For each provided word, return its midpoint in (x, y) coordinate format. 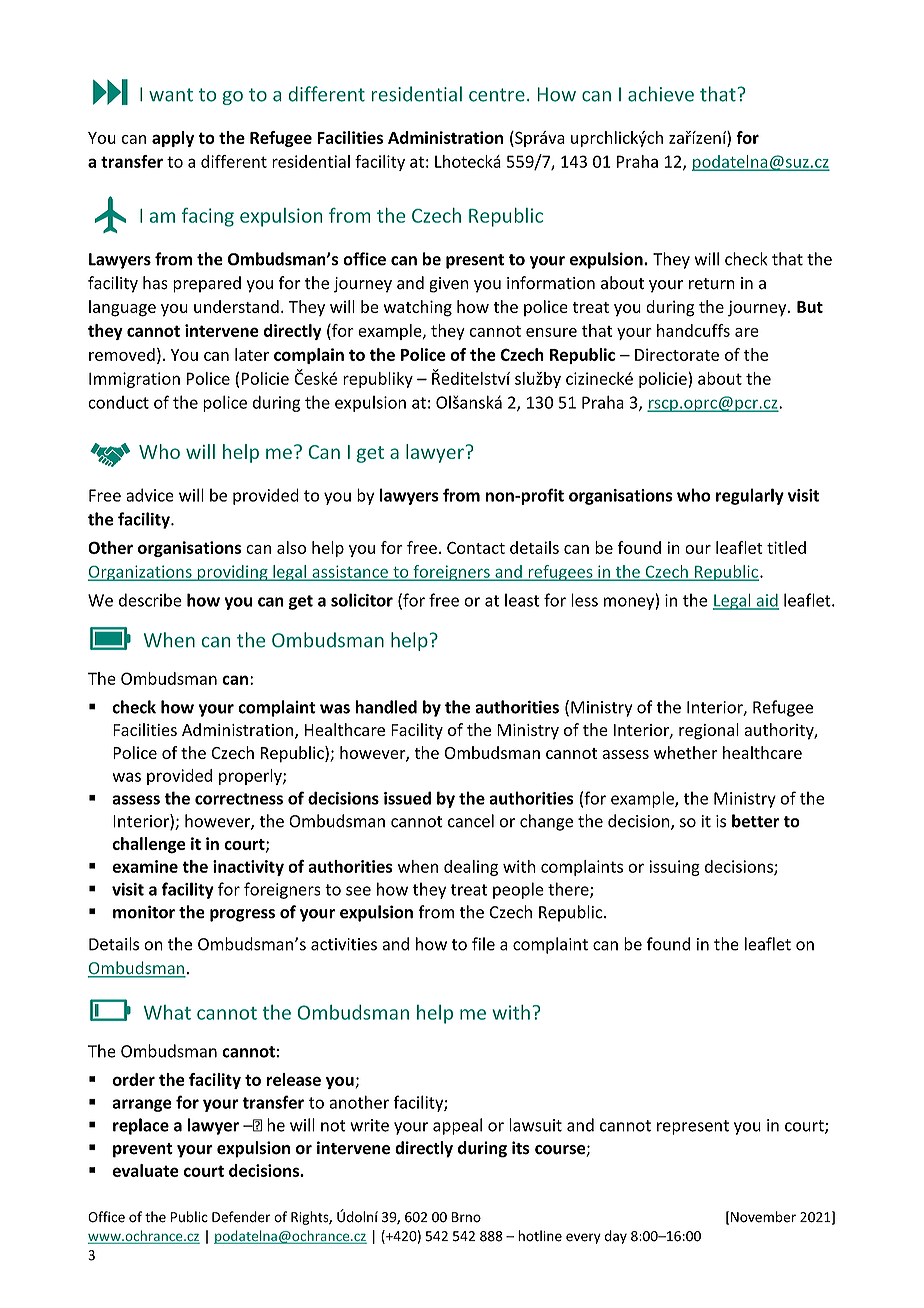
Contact (476, 547)
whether (686, 752)
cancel (471, 821)
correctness (239, 799)
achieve (661, 94)
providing (232, 573)
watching (418, 308)
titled (786, 547)
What (167, 1012)
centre (497, 95)
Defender (241, 1217)
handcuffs (693, 330)
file (483, 944)
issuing (674, 868)
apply (173, 139)
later (252, 354)
